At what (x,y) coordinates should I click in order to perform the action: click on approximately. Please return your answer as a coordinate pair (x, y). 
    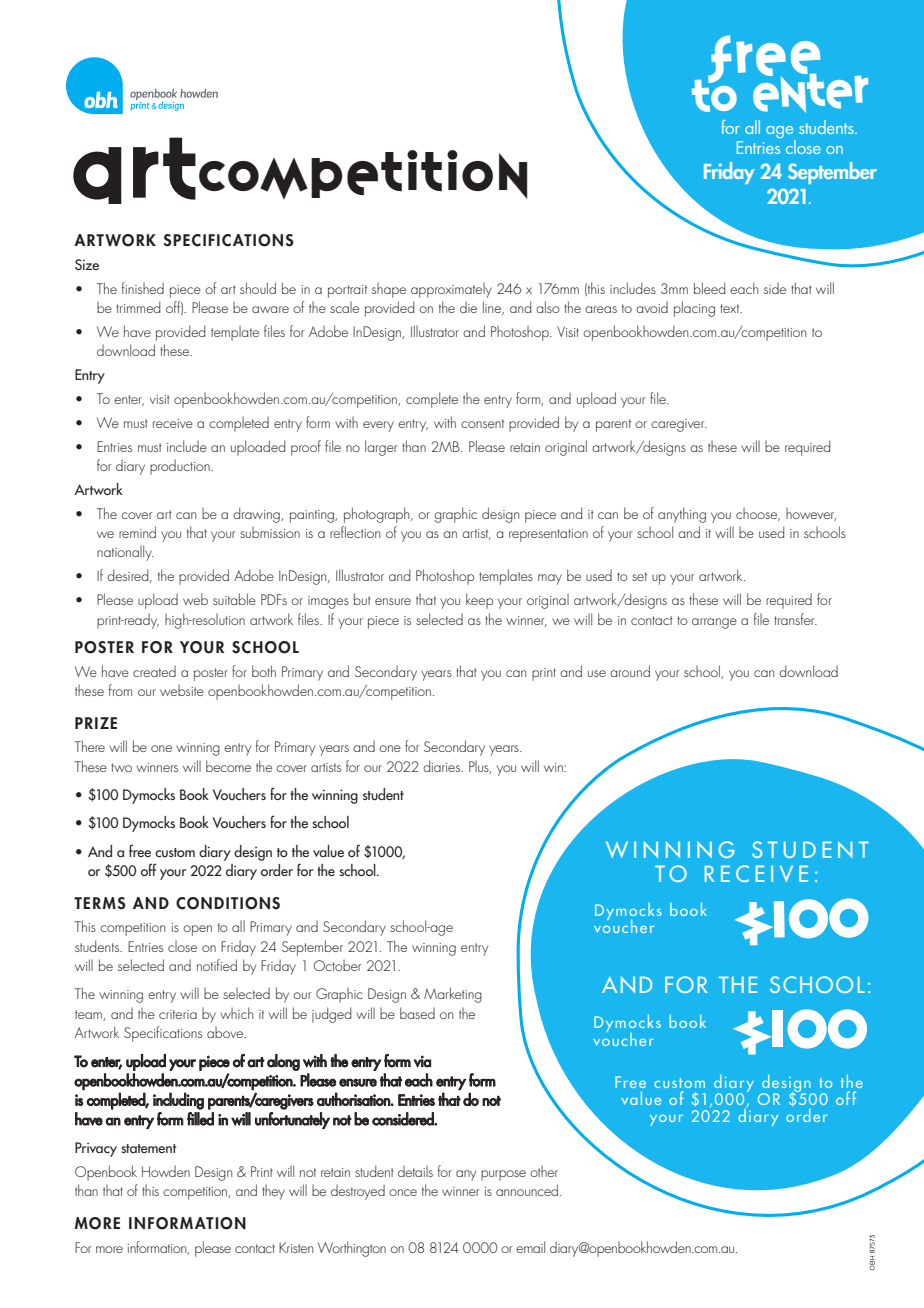
    Looking at the image, I should click on (451, 290).
